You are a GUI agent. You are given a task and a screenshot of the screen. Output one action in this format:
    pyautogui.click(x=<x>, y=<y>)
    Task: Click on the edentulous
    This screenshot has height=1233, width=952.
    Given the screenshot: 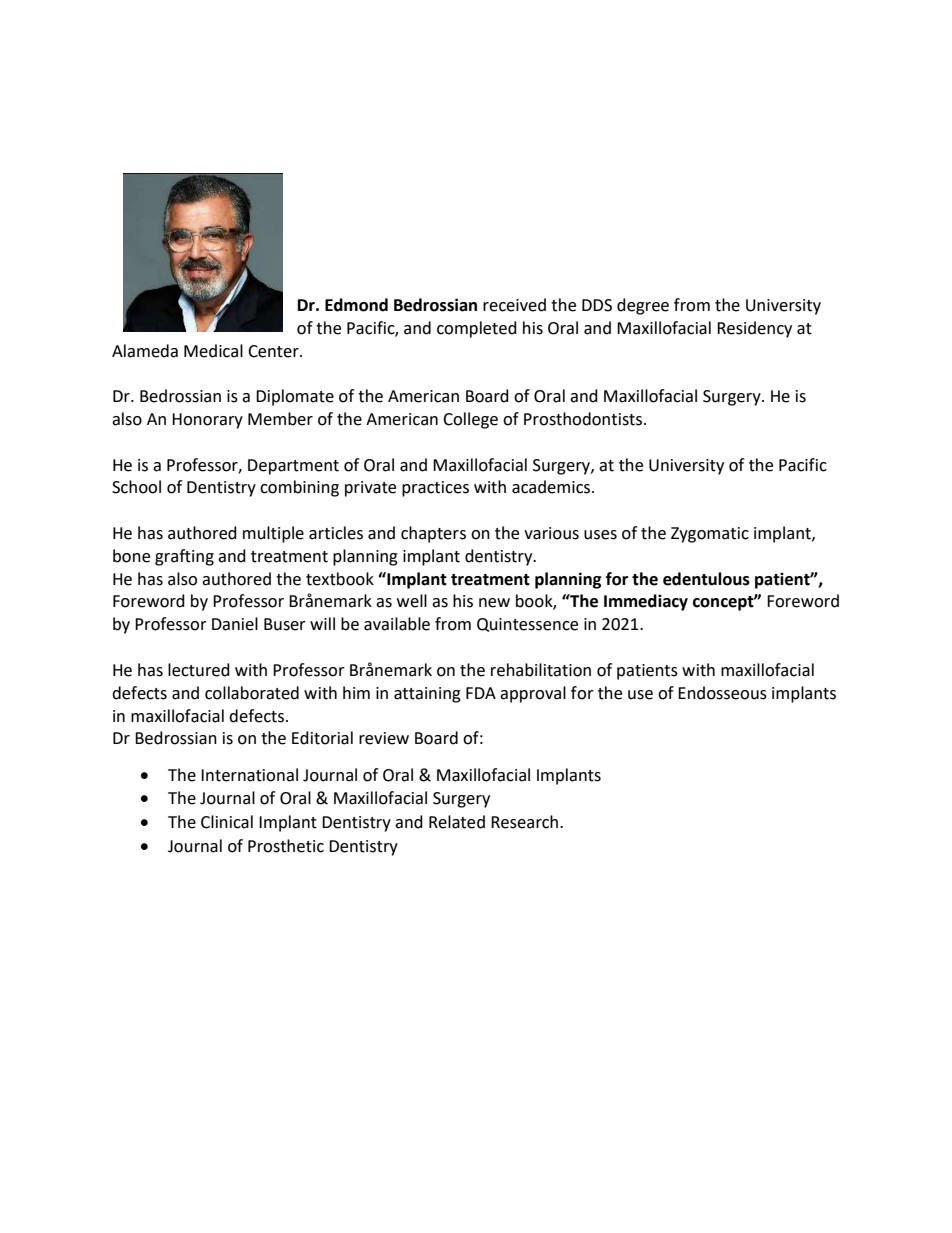 What is the action you would take?
    pyautogui.click(x=706, y=579)
